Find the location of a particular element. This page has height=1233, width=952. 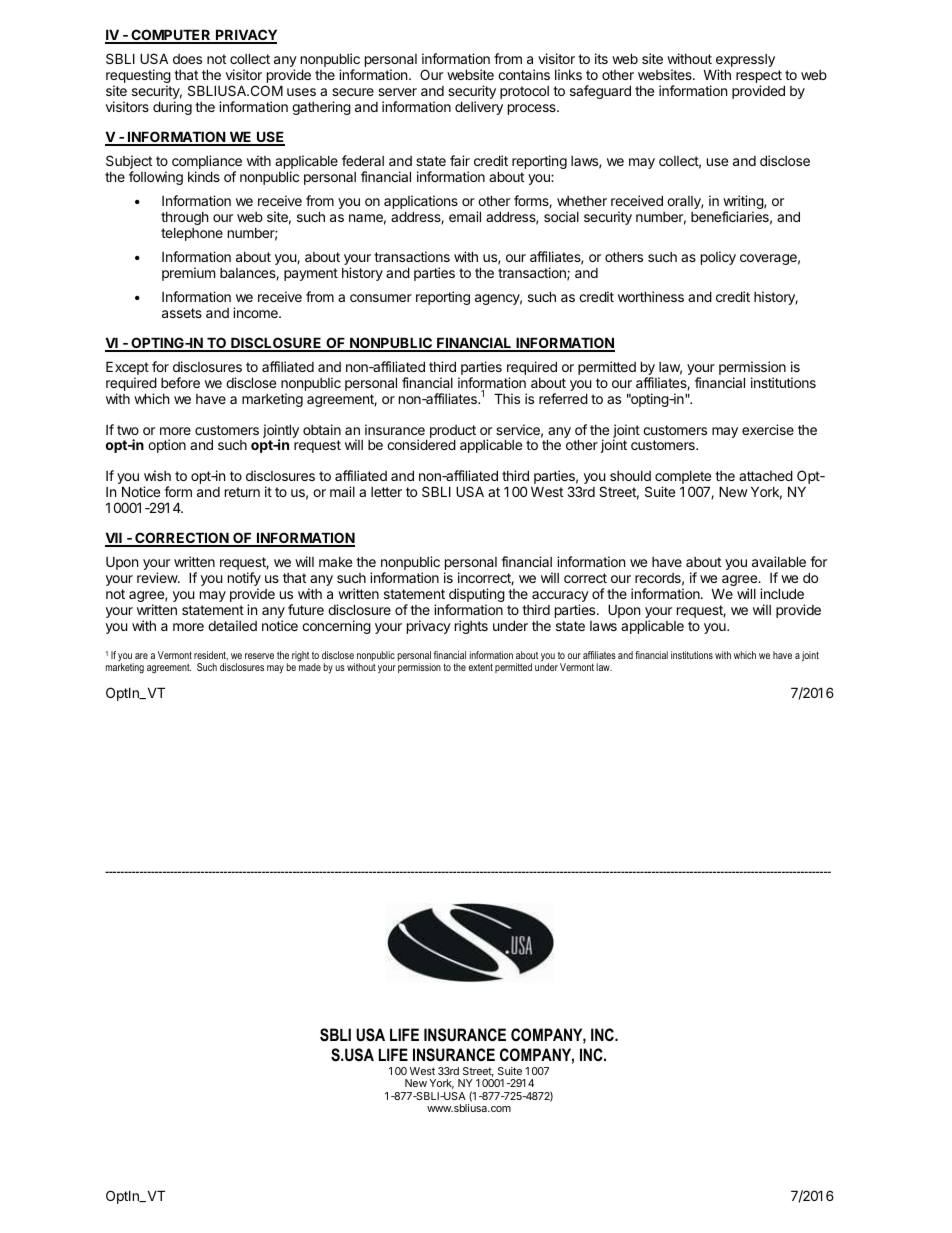

return is located at coordinates (242, 492).
